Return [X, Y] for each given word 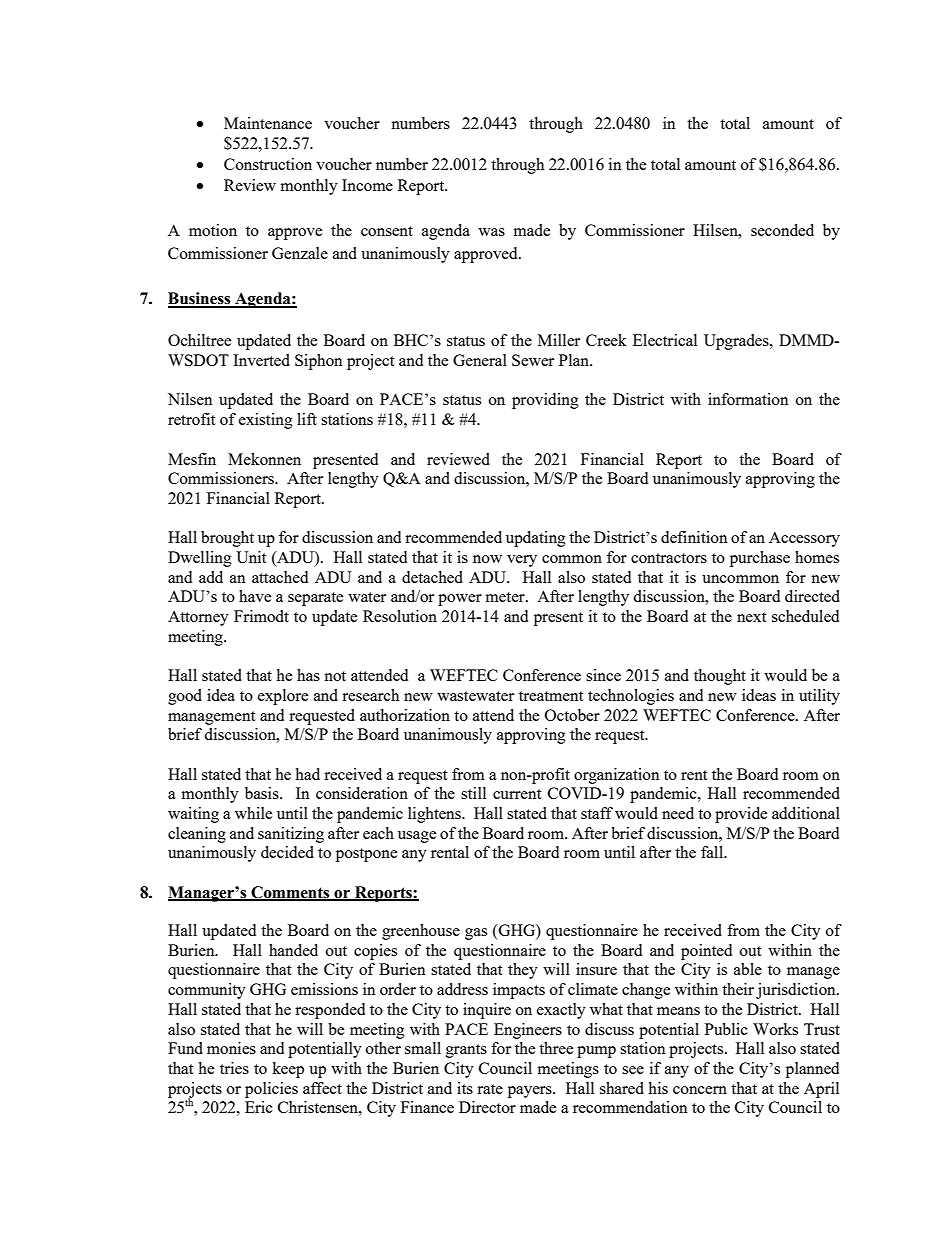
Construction [268, 164]
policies [271, 1090]
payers [531, 1092]
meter [506, 597]
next [751, 617]
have [255, 596]
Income [367, 185]
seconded [782, 230]
